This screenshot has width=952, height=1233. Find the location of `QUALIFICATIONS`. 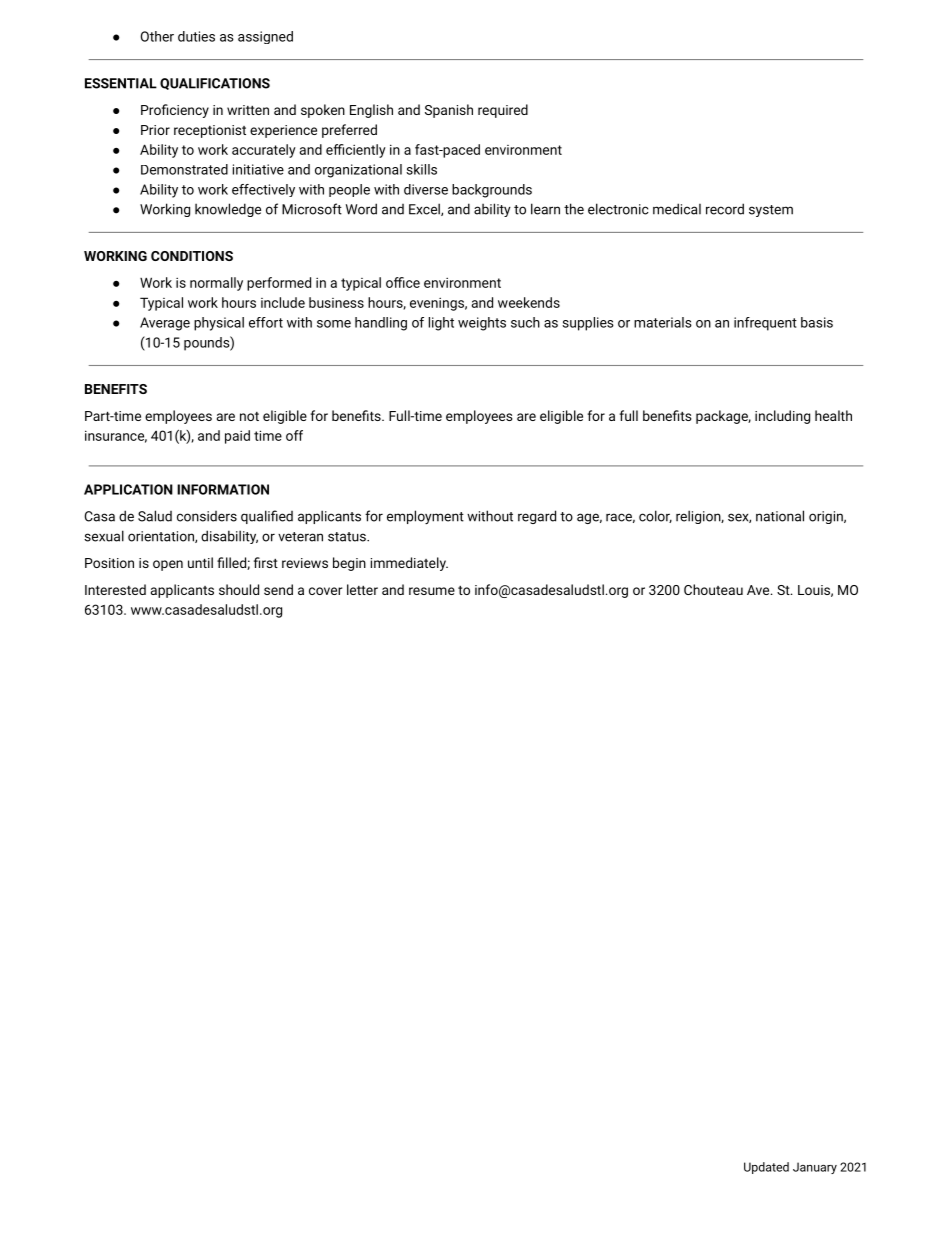

QUALIFICATIONS is located at coordinates (215, 84).
